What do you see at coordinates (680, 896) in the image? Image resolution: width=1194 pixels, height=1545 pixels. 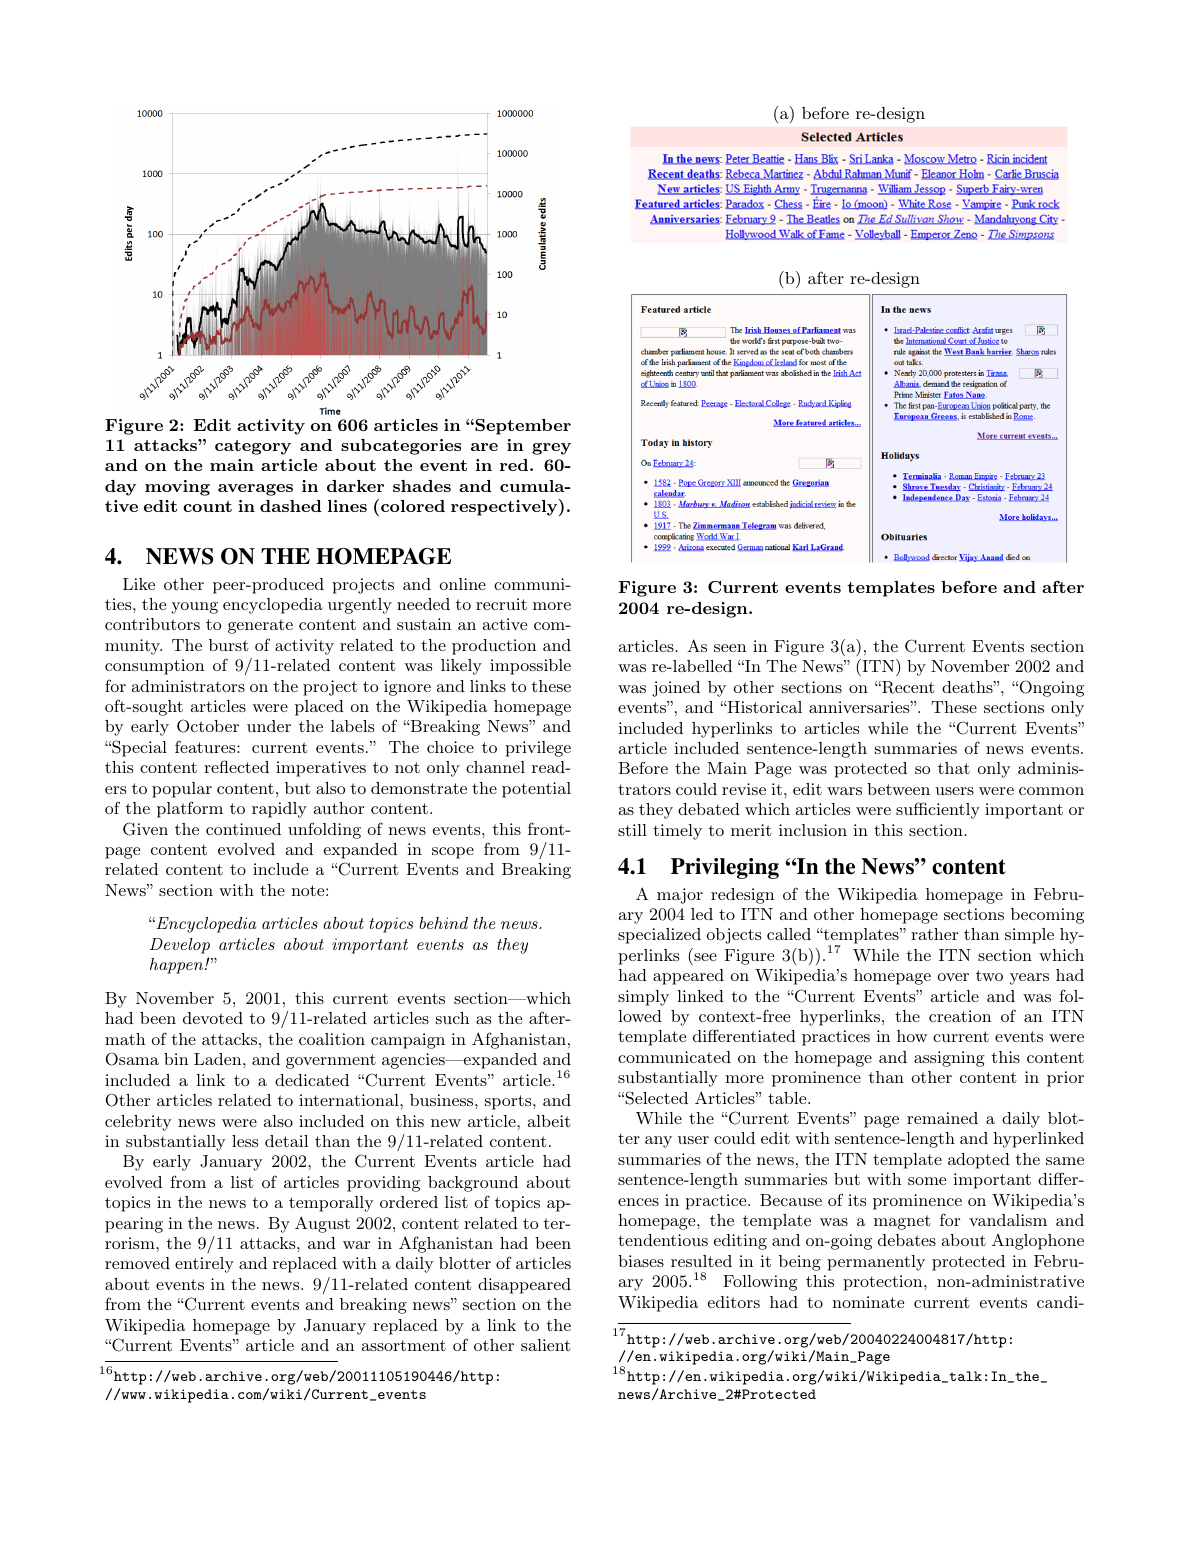 I see `major` at bounding box center [680, 896].
